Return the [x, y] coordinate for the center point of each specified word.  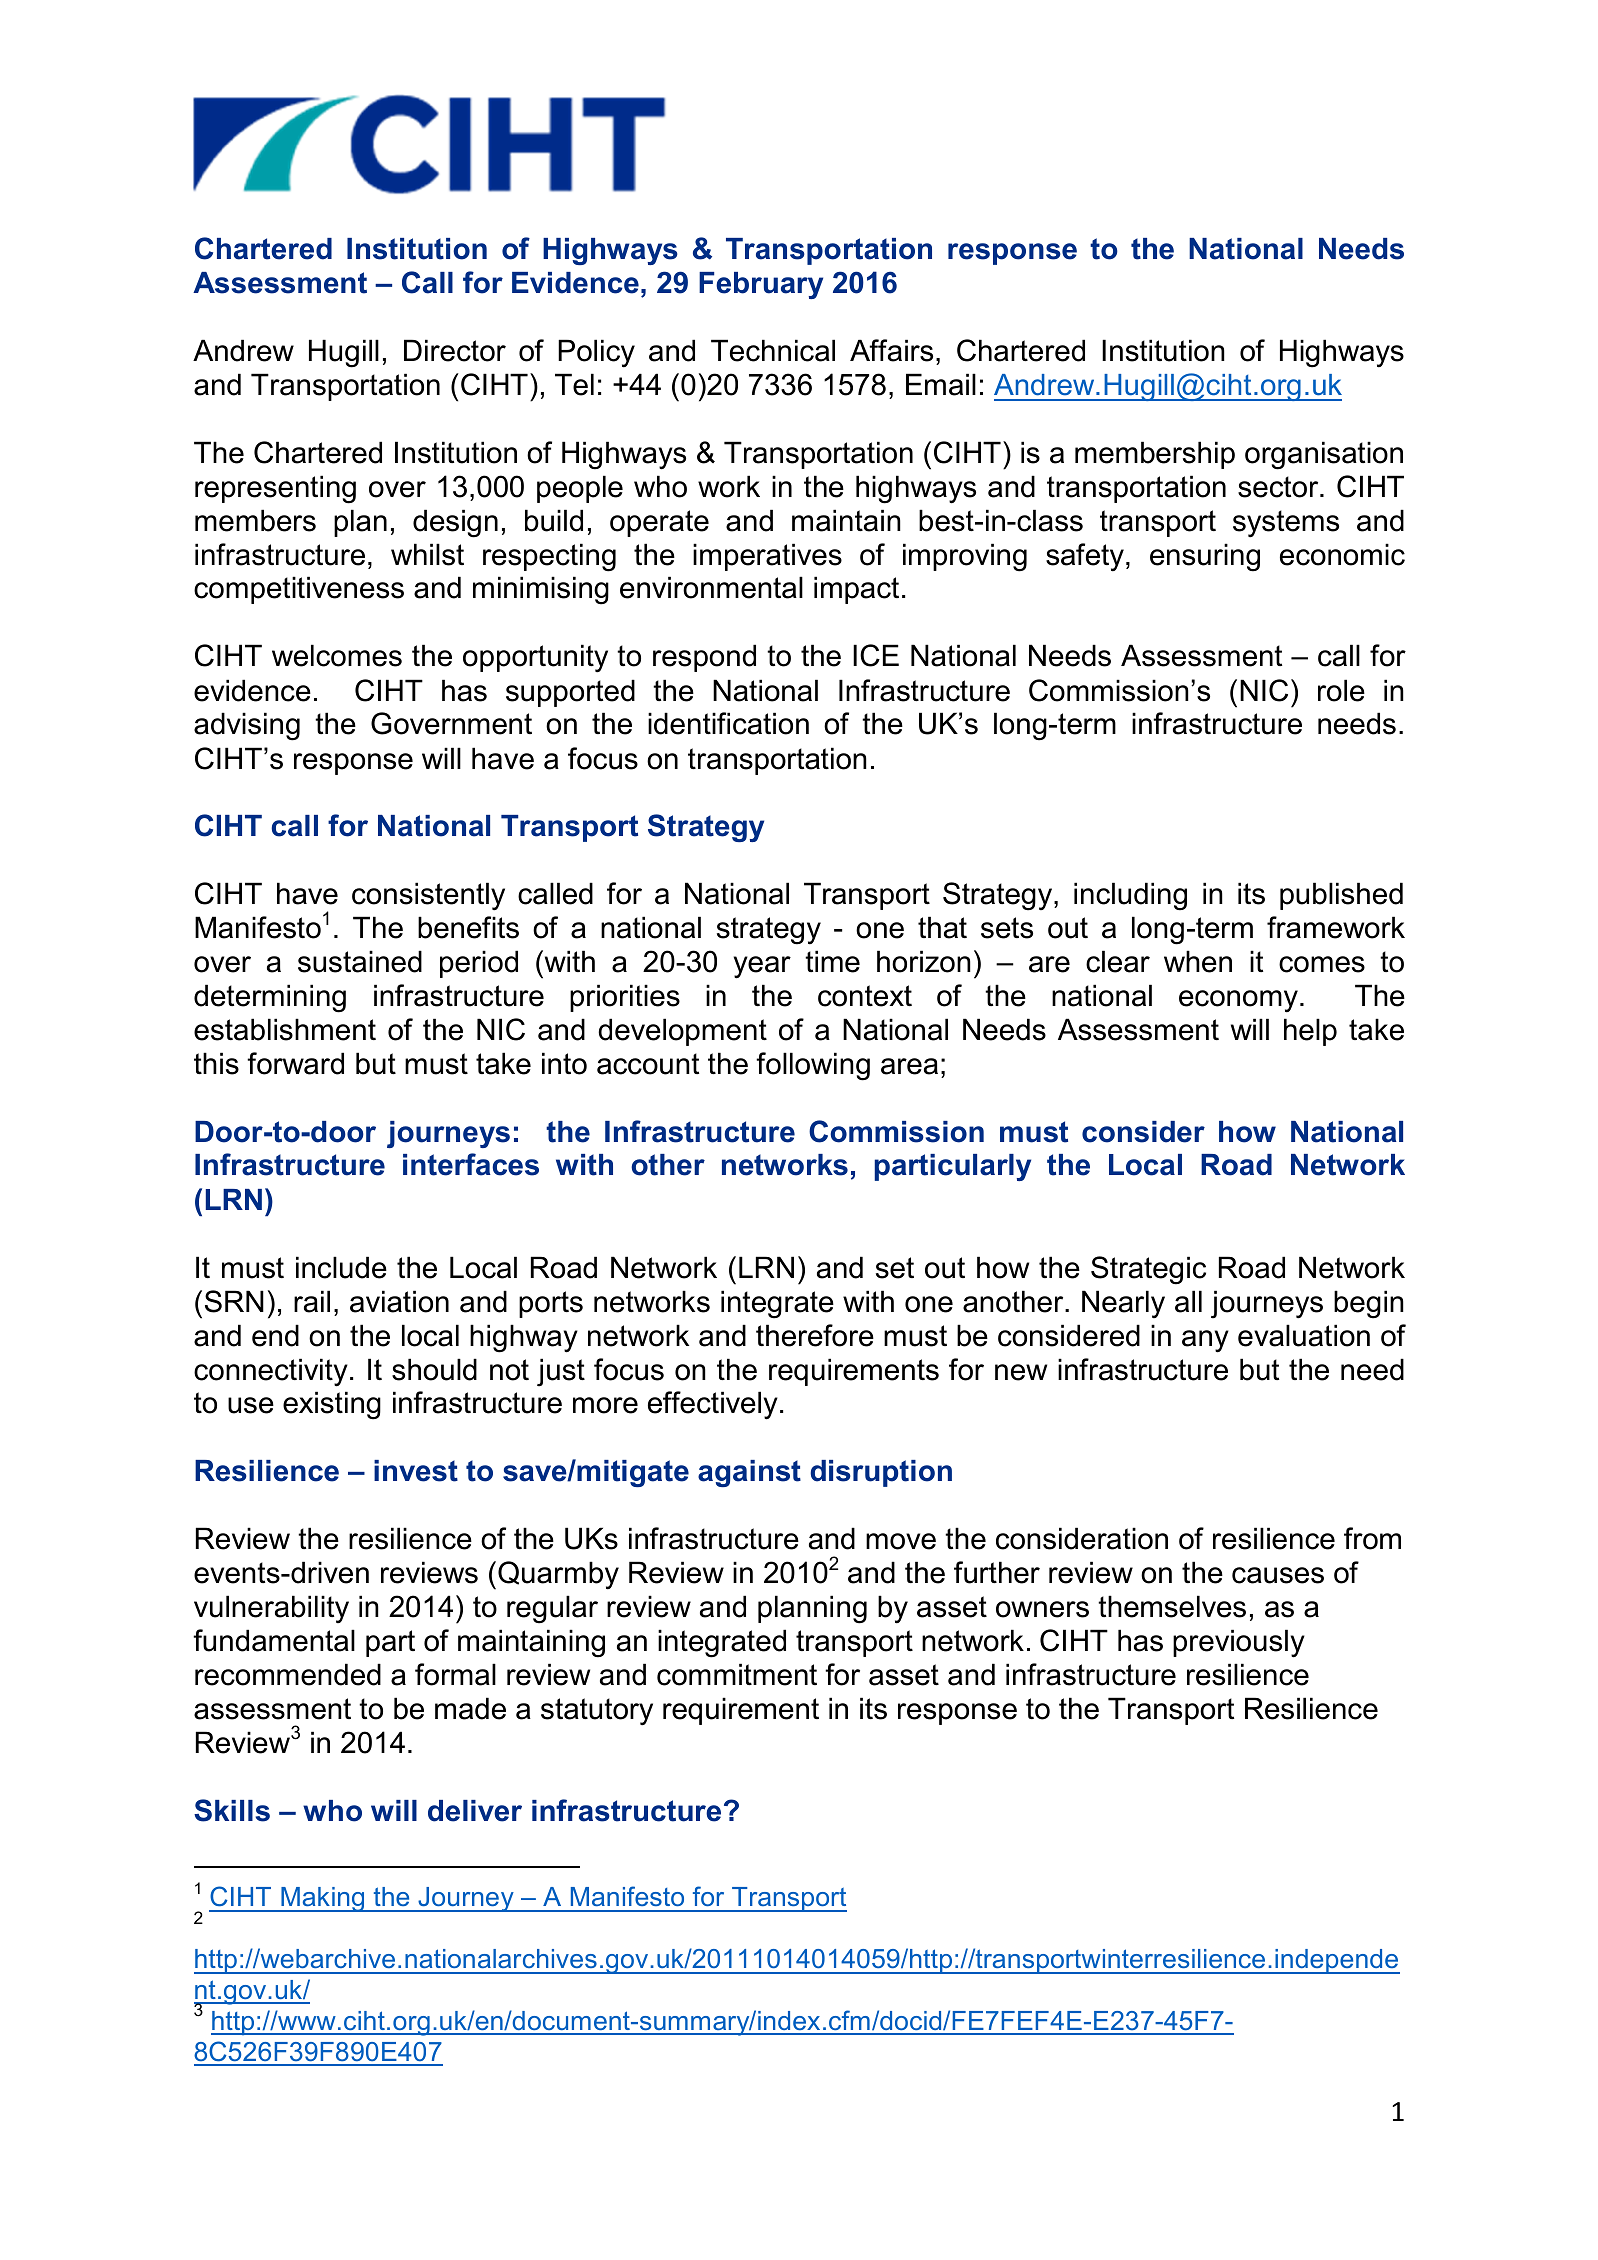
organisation [1324, 455]
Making [323, 1899]
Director [455, 350]
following [813, 1066]
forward [295, 1063]
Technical [773, 350]
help [1310, 1032]
